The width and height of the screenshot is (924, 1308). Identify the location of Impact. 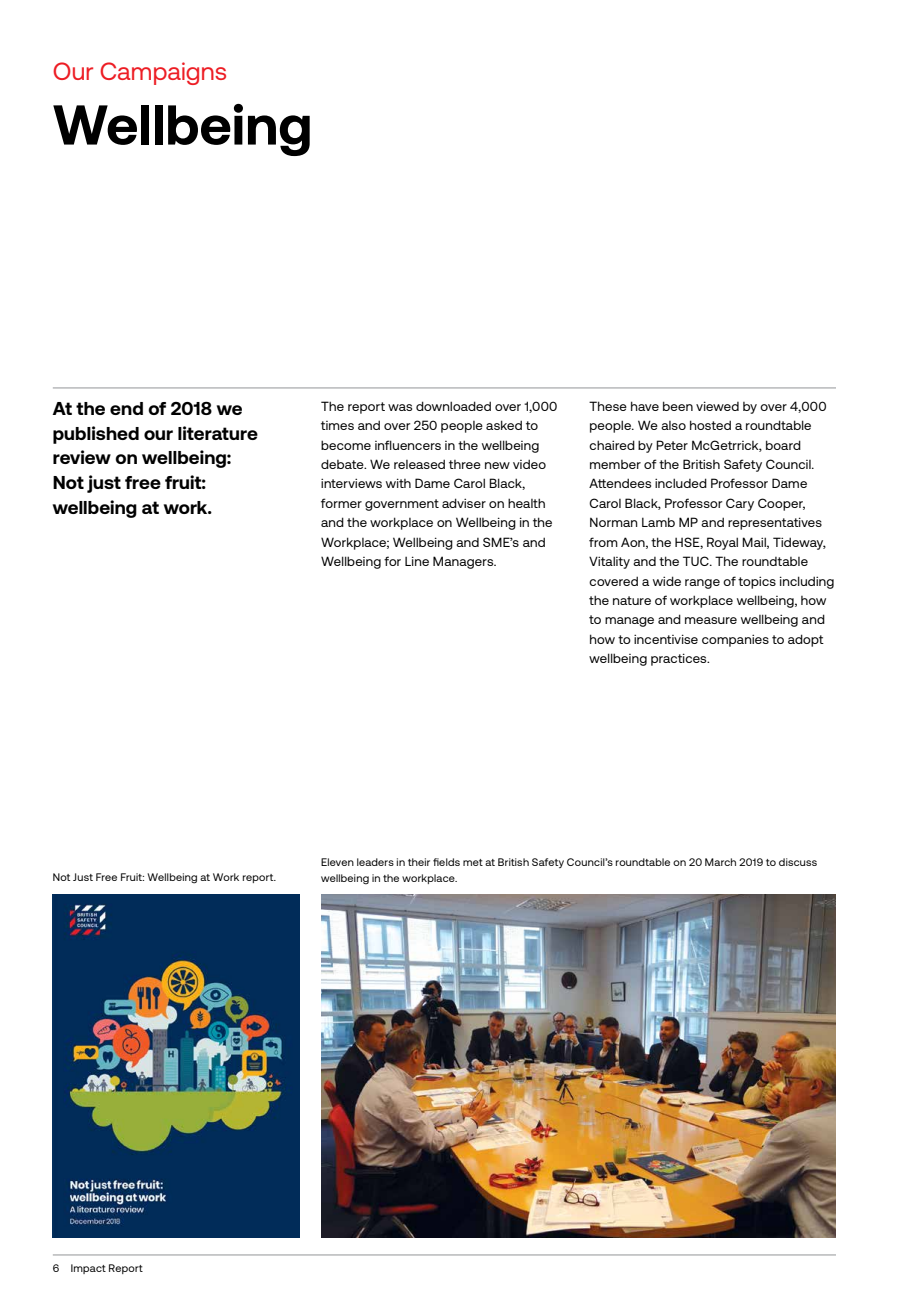
(88, 1269).
